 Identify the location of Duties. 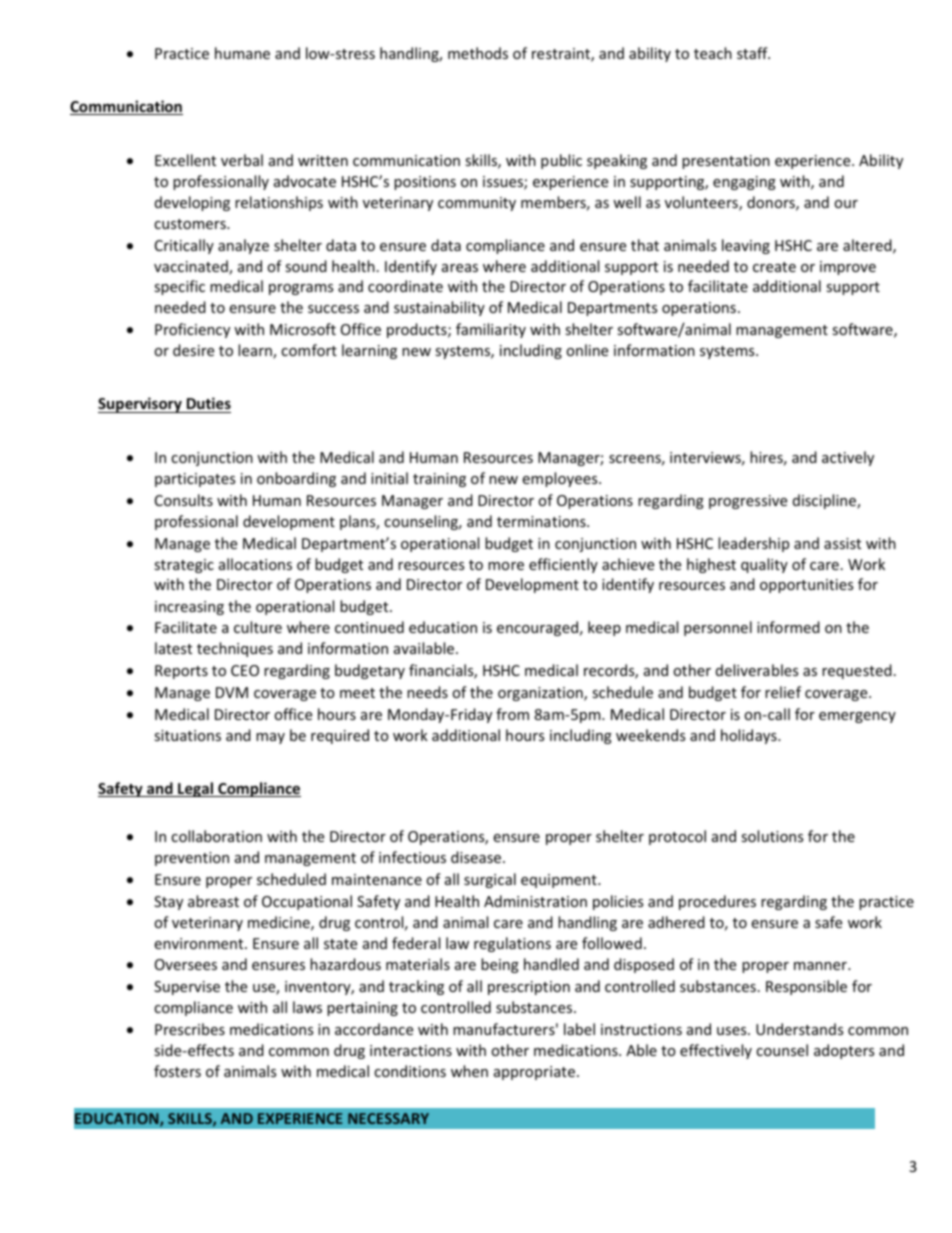
(209, 403).
